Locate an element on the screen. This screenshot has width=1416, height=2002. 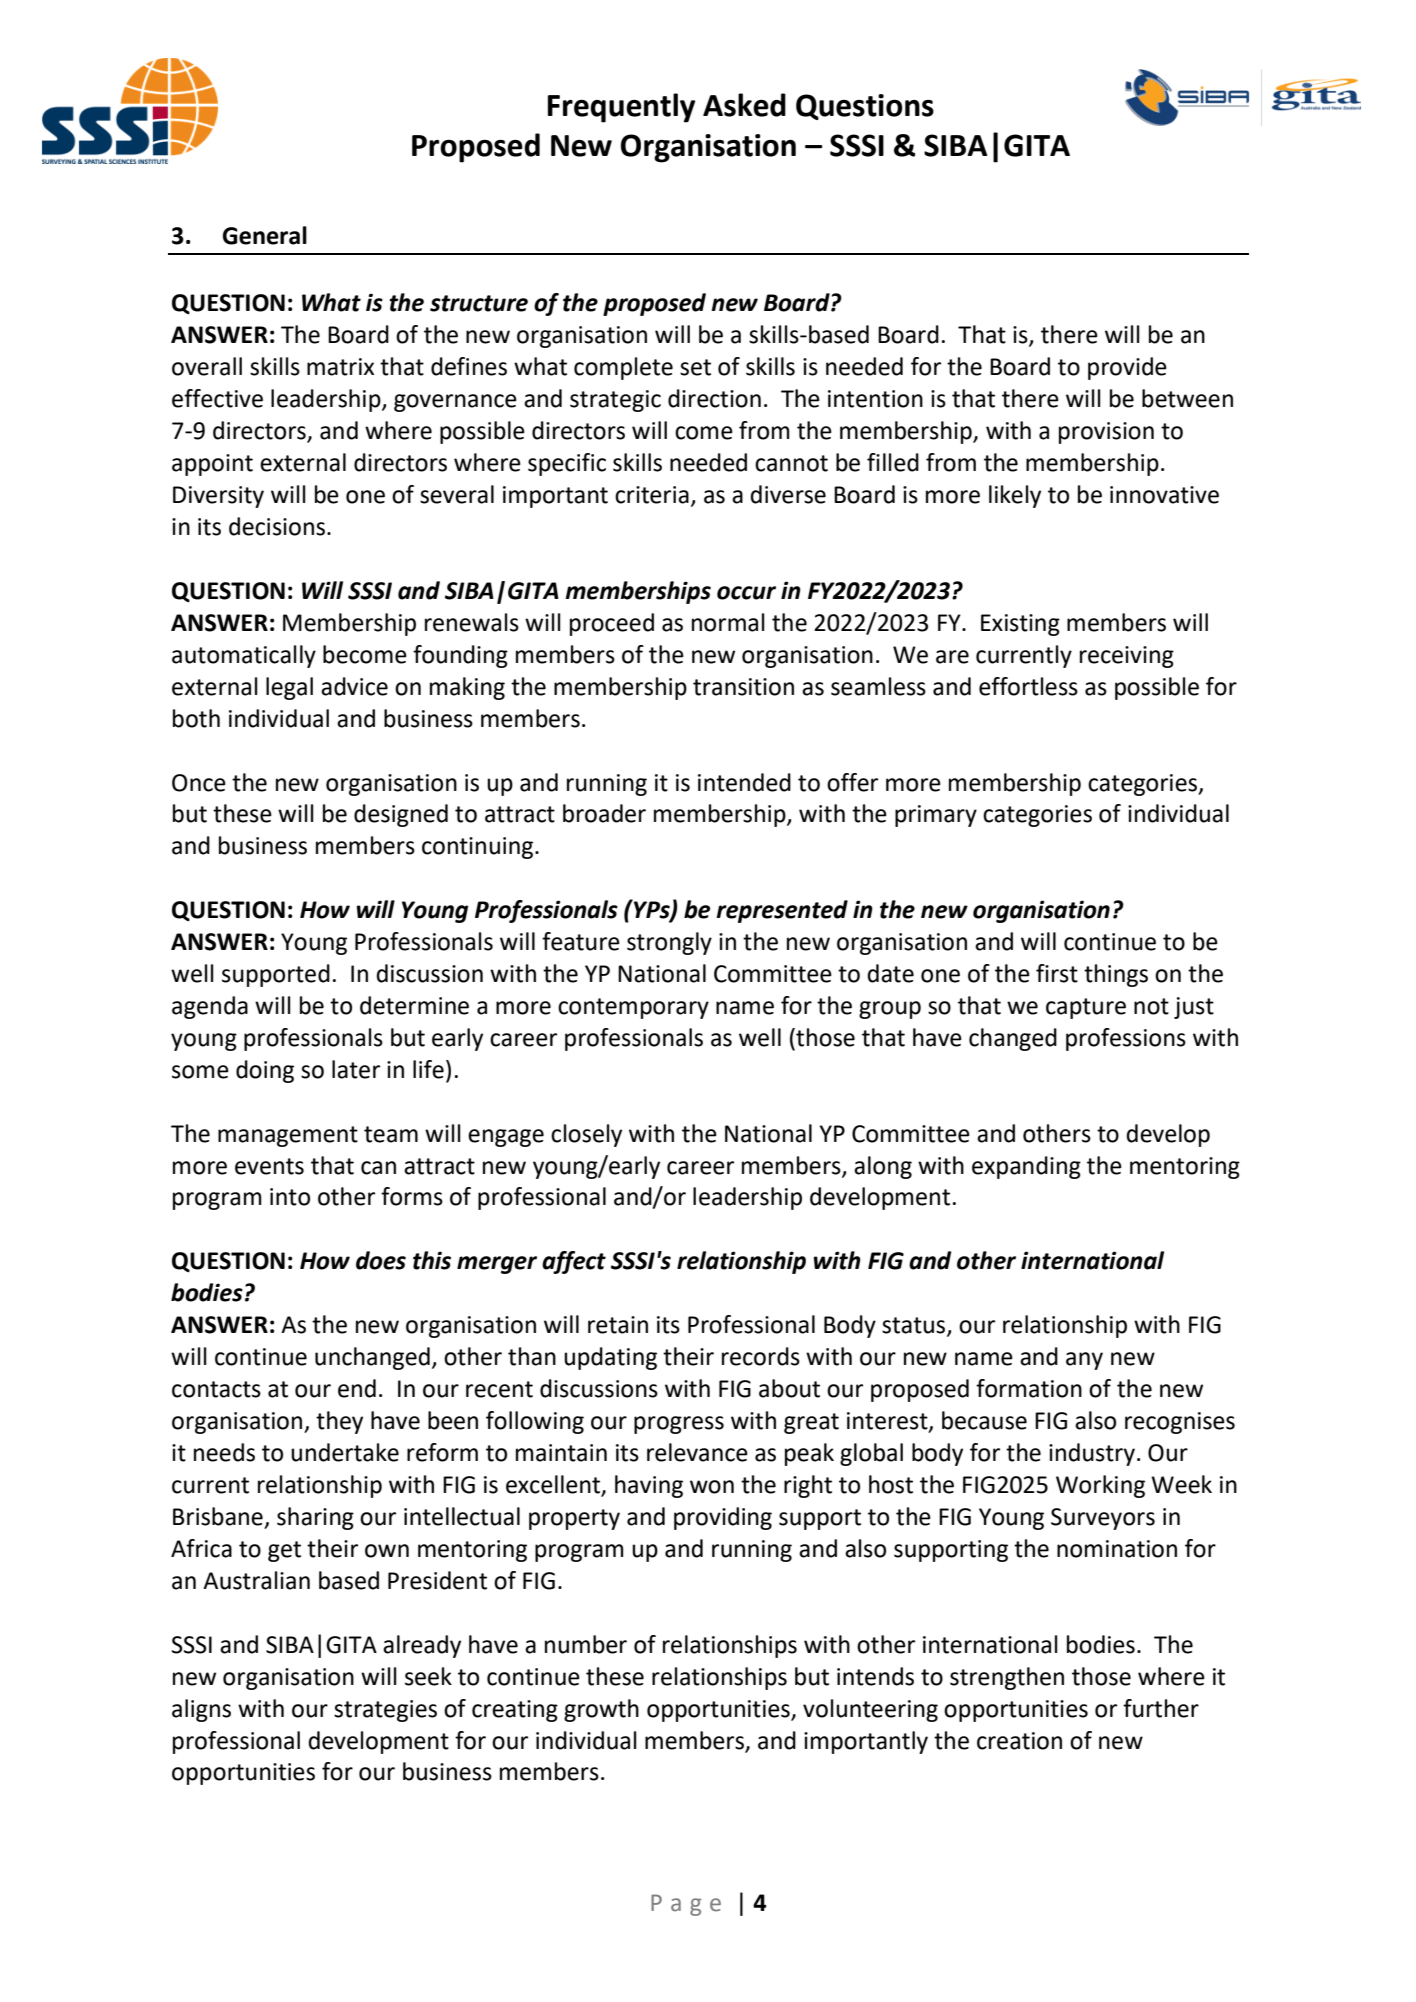
provide is located at coordinates (1127, 368).
